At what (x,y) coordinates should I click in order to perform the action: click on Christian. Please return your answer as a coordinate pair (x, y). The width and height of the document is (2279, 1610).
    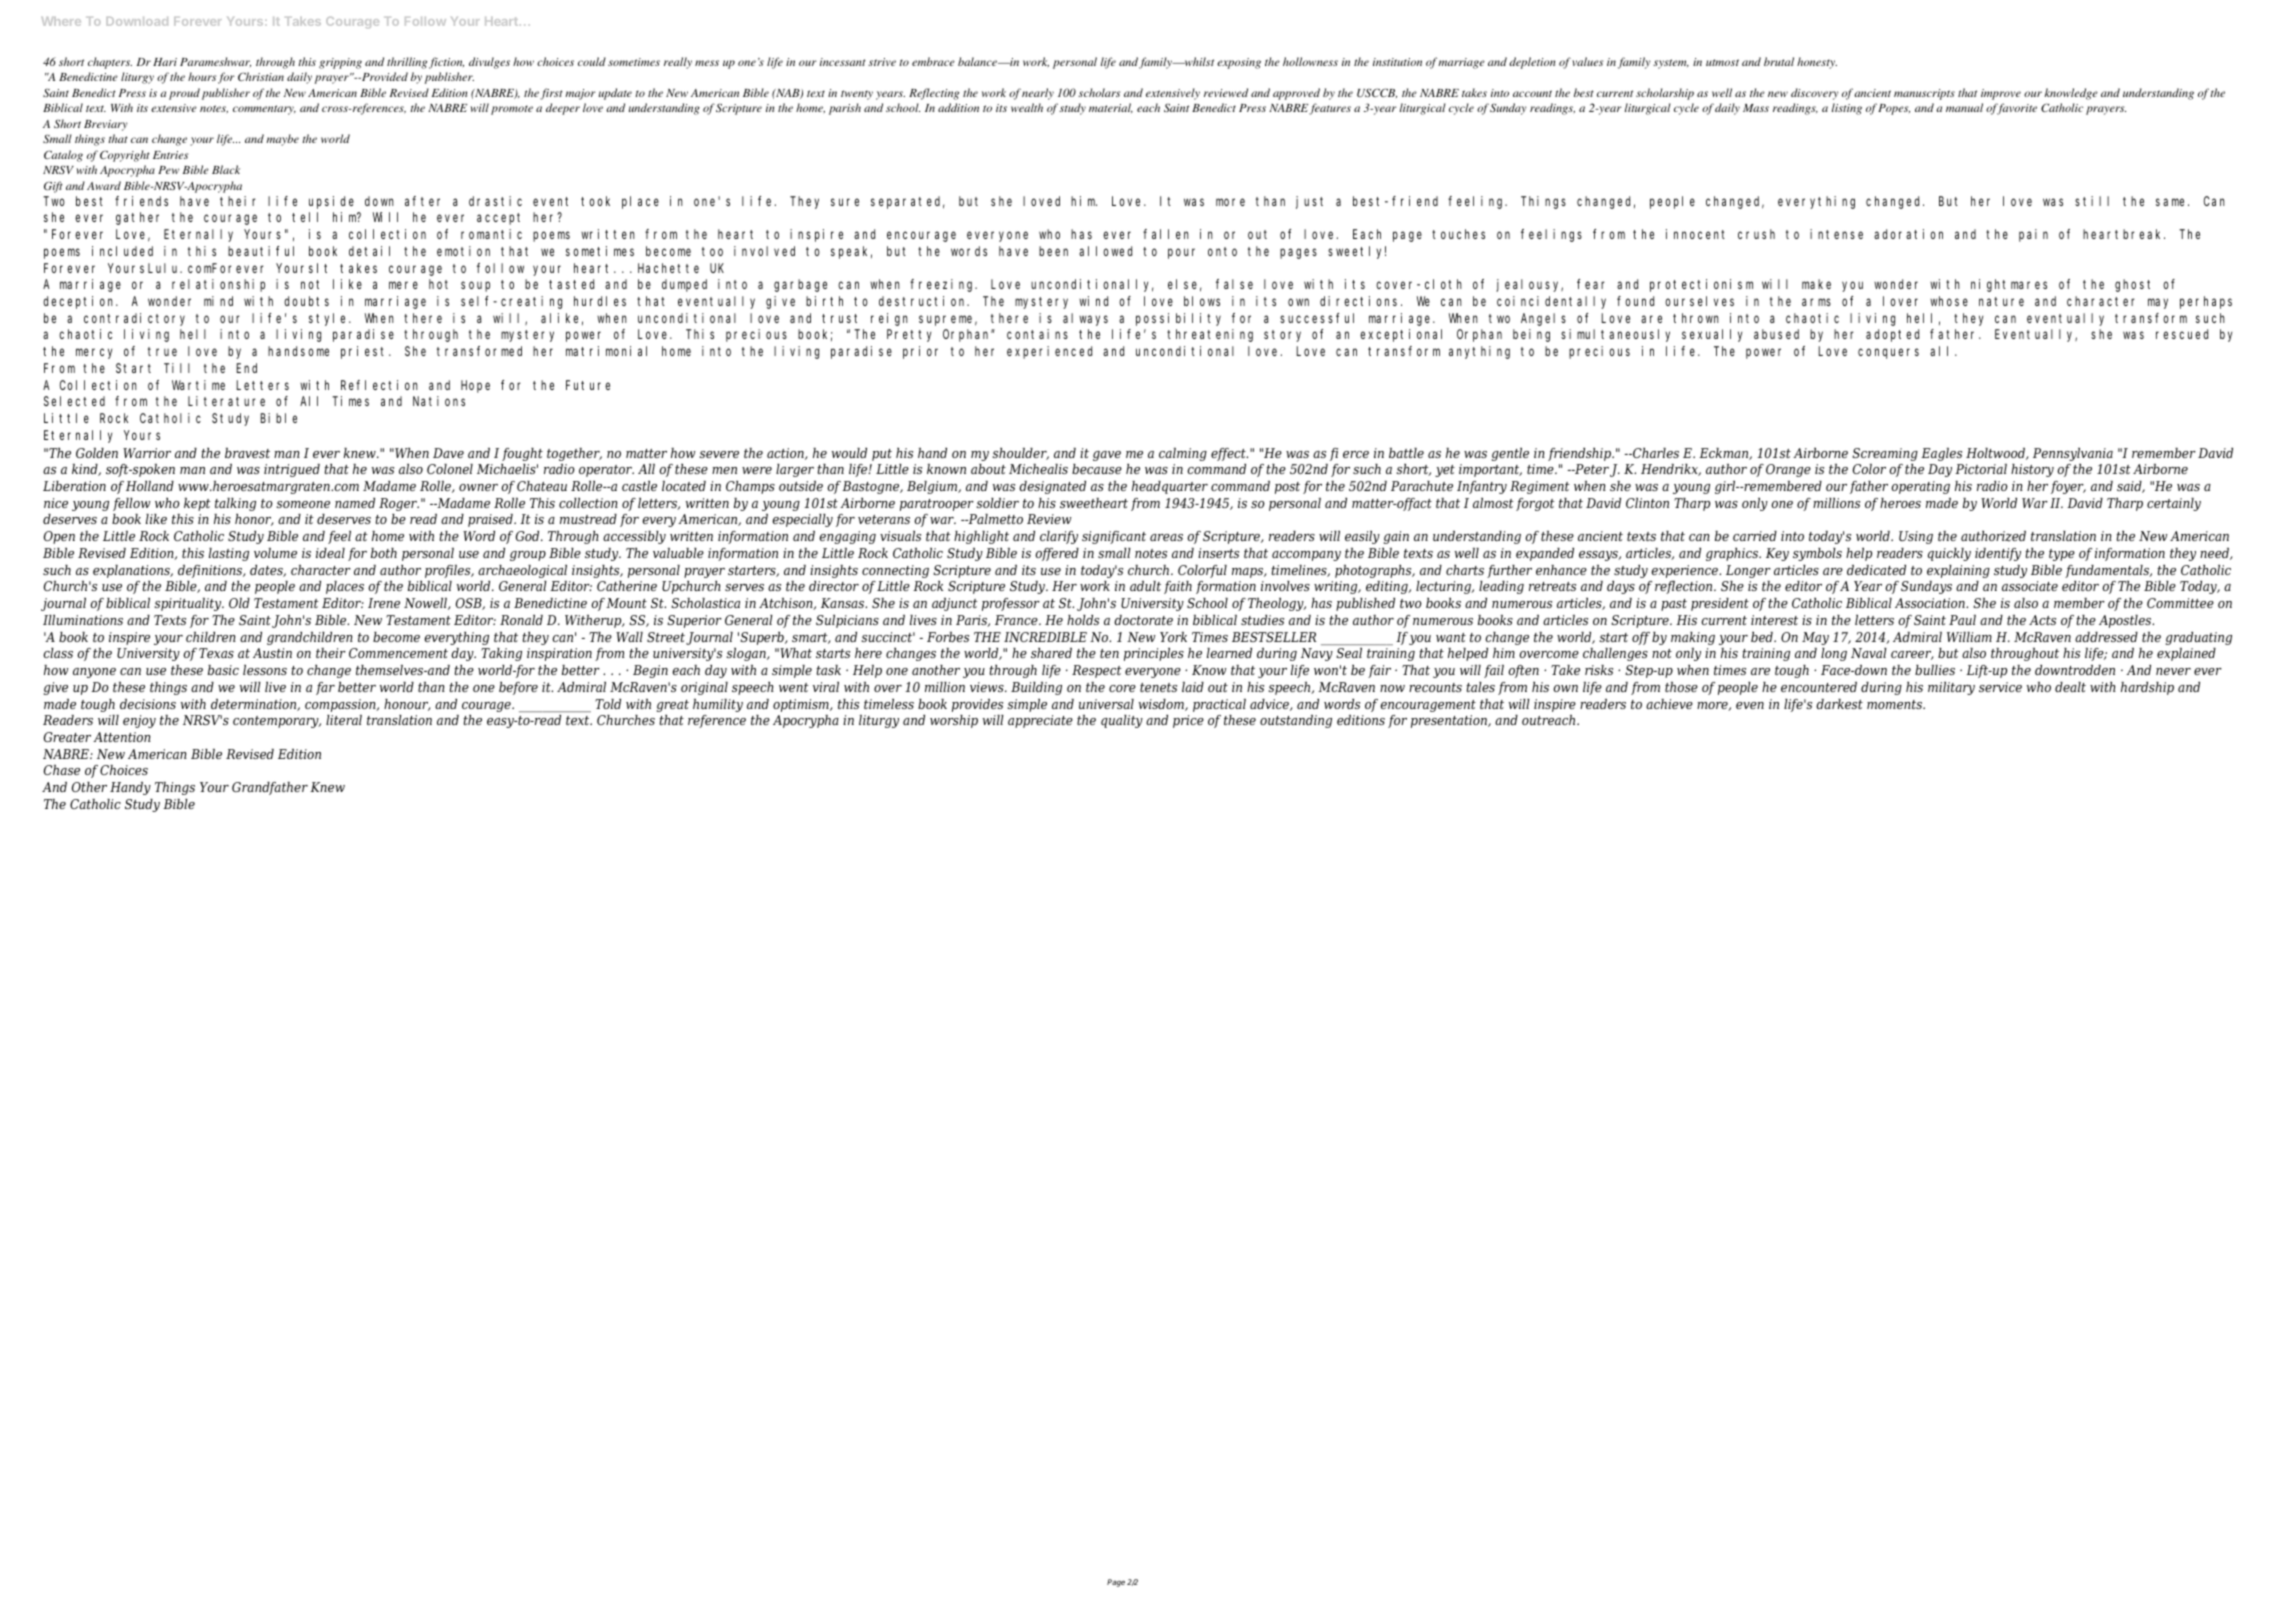
    Looking at the image, I should click on (261, 76).
